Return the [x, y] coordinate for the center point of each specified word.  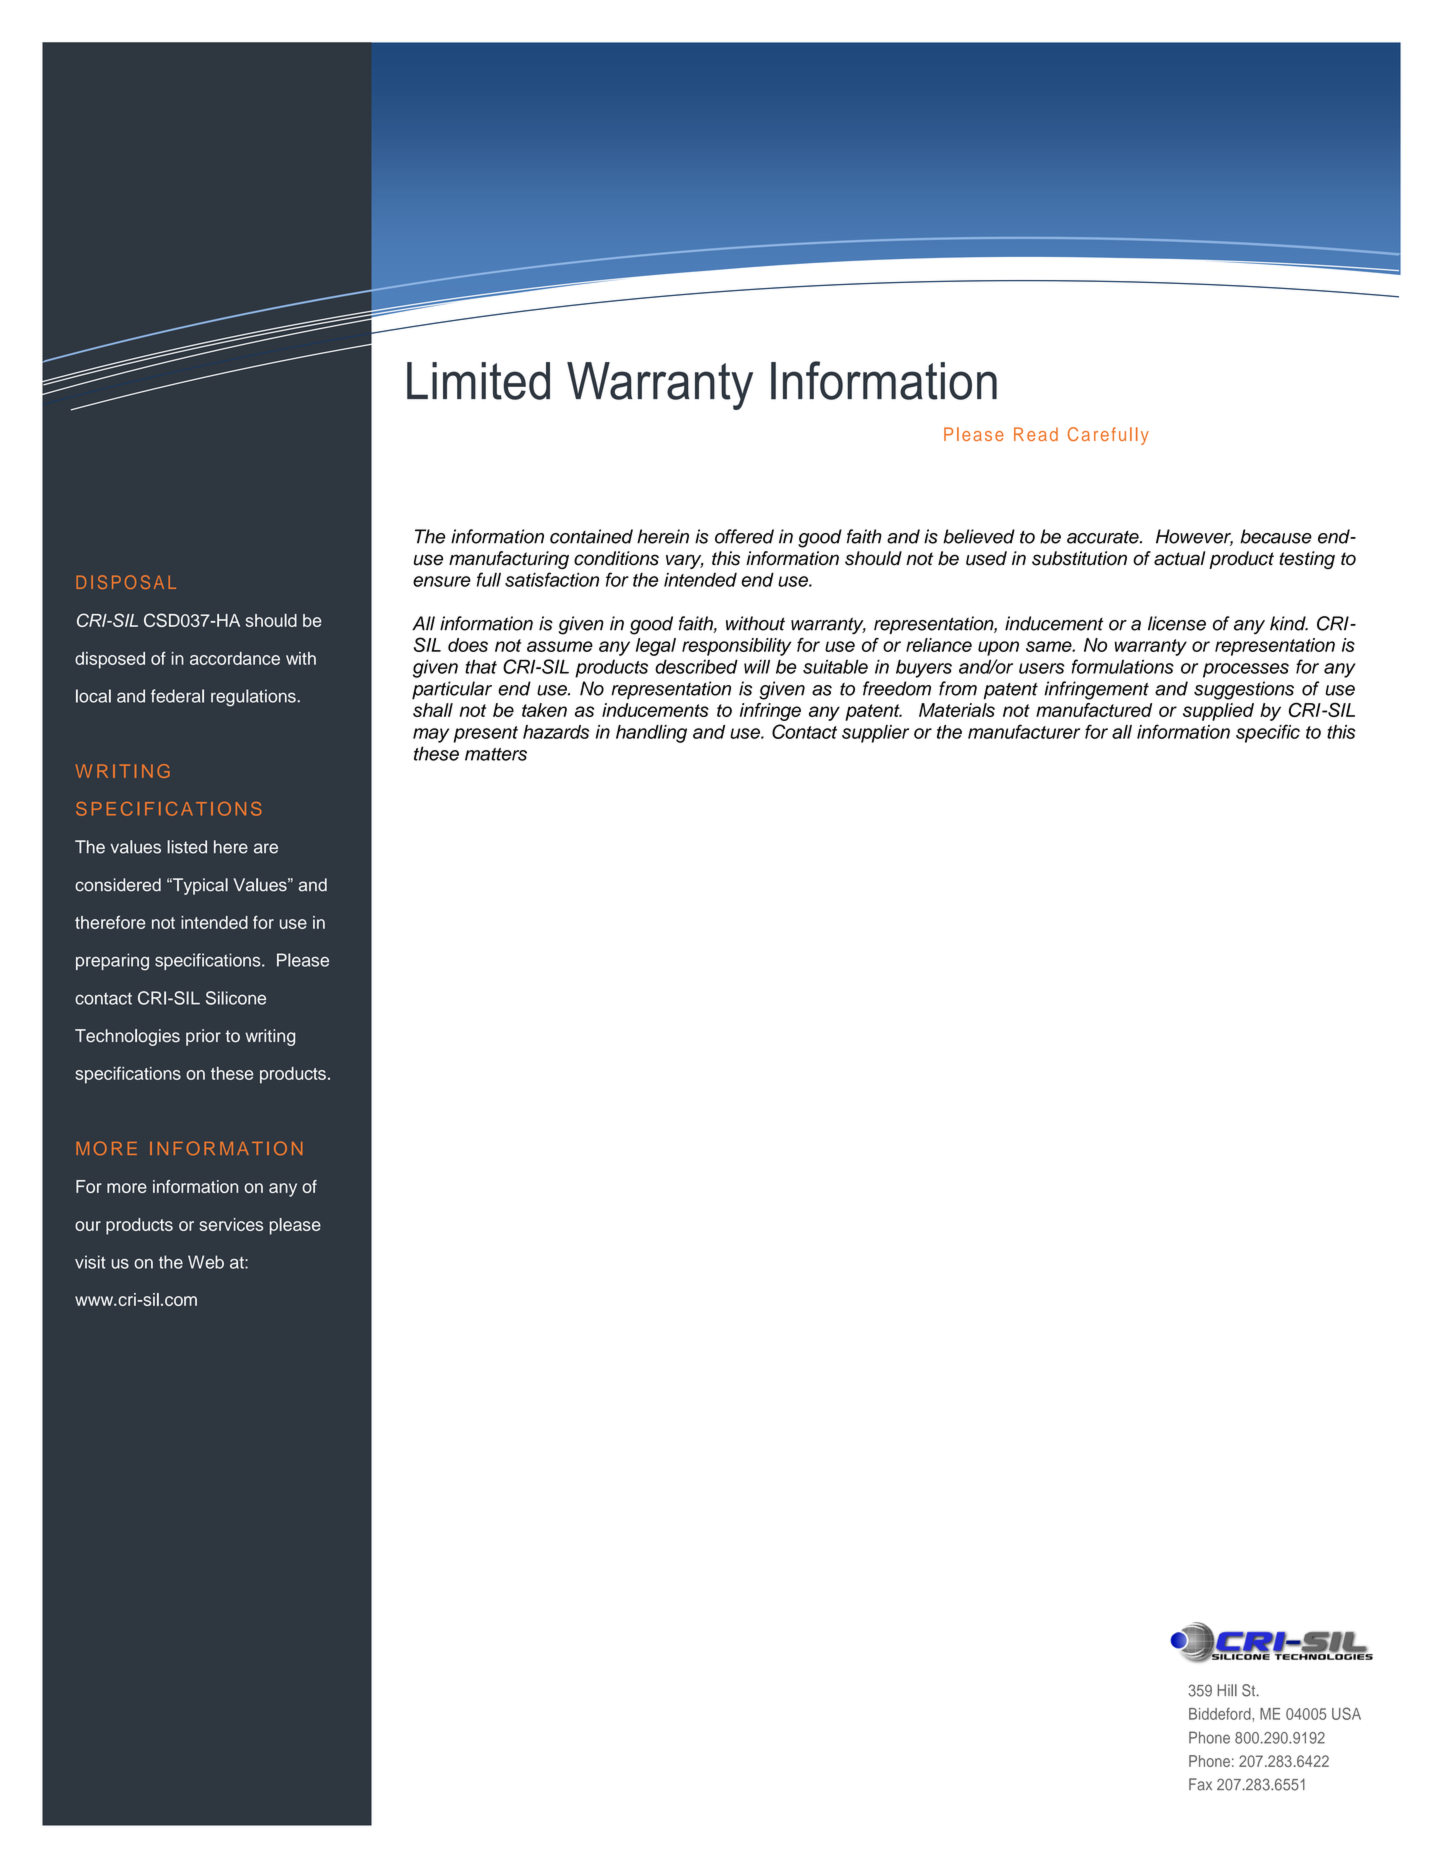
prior [203, 1037]
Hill [1227, 1690]
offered [744, 536]
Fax [1200, 1784]
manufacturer [1024, 731]
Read [1036, 434]
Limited [478, 381]
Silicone [236, 998]
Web [206, 1262]
